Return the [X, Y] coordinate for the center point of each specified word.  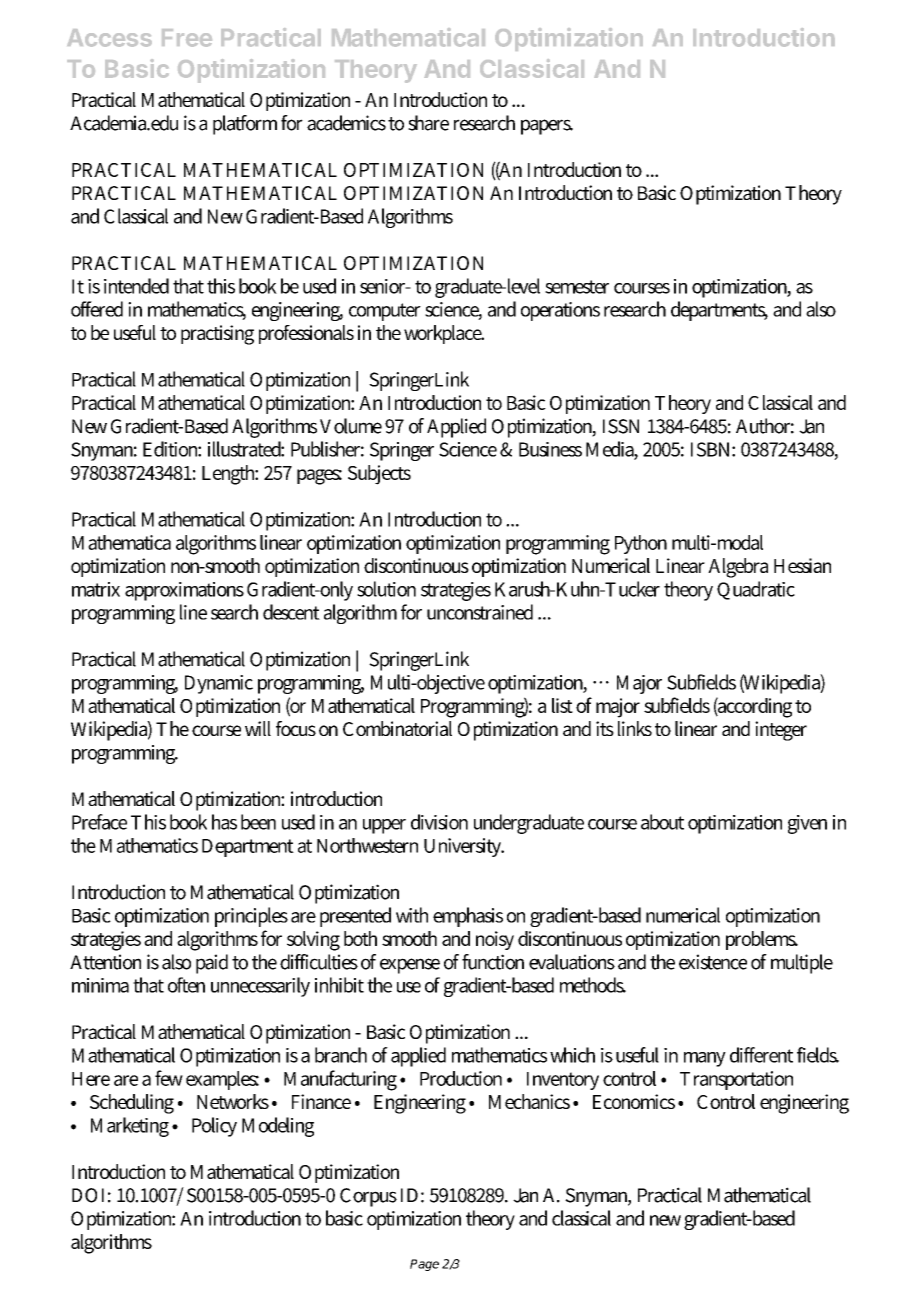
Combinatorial [397, 728]
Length [230, 475]
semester [577, 287]
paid [212, 964]
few [169, 1078]
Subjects [379, 475]
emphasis [468, 917]
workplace [444, 334]
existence [713, 962]
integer [781, 731]
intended [136, 286]
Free [187, 38]
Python [641, 544]
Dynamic [219, 684]
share [428, 123]
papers [547, 127]
